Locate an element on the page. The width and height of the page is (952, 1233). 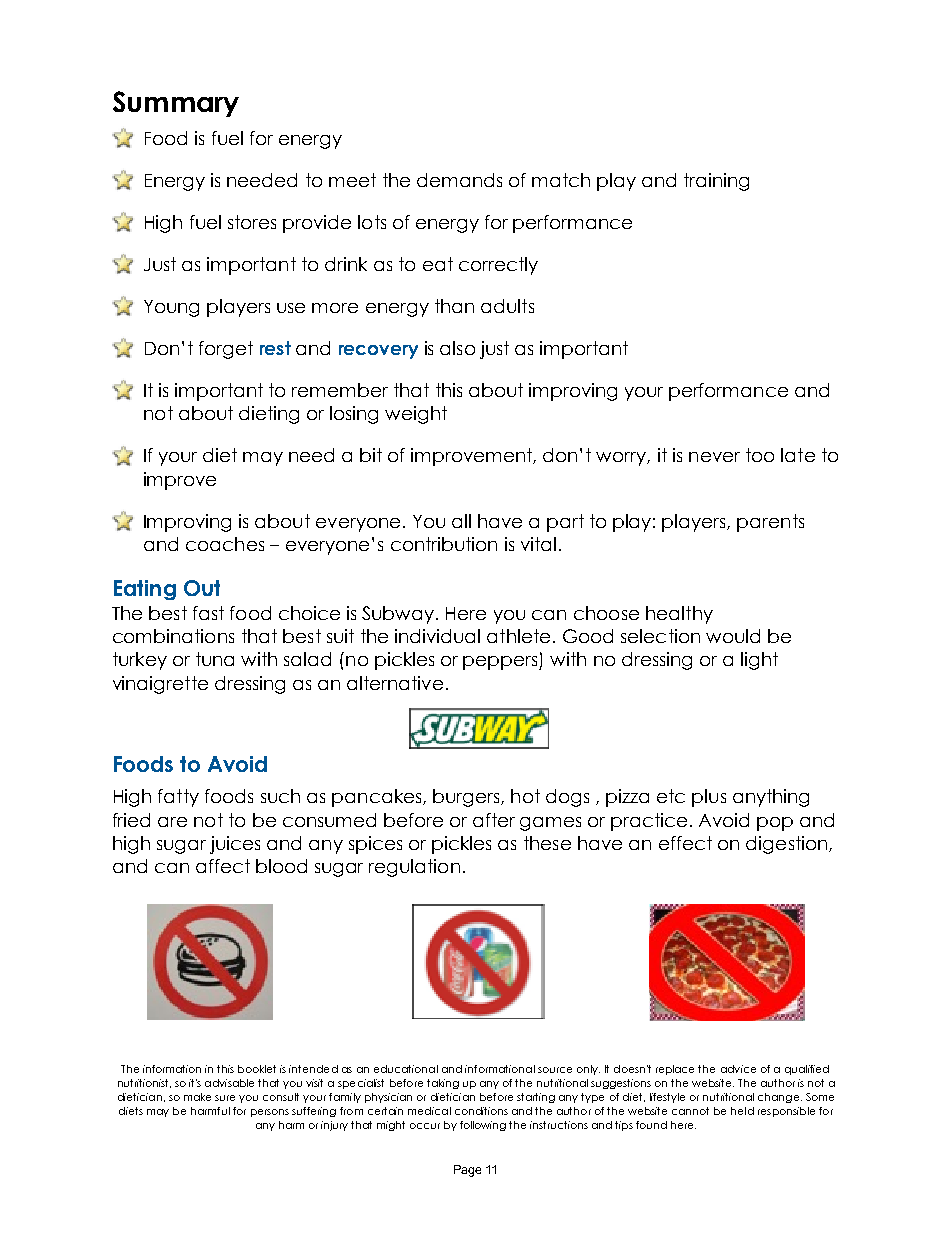
held is located at coordinates (742, 1111).
